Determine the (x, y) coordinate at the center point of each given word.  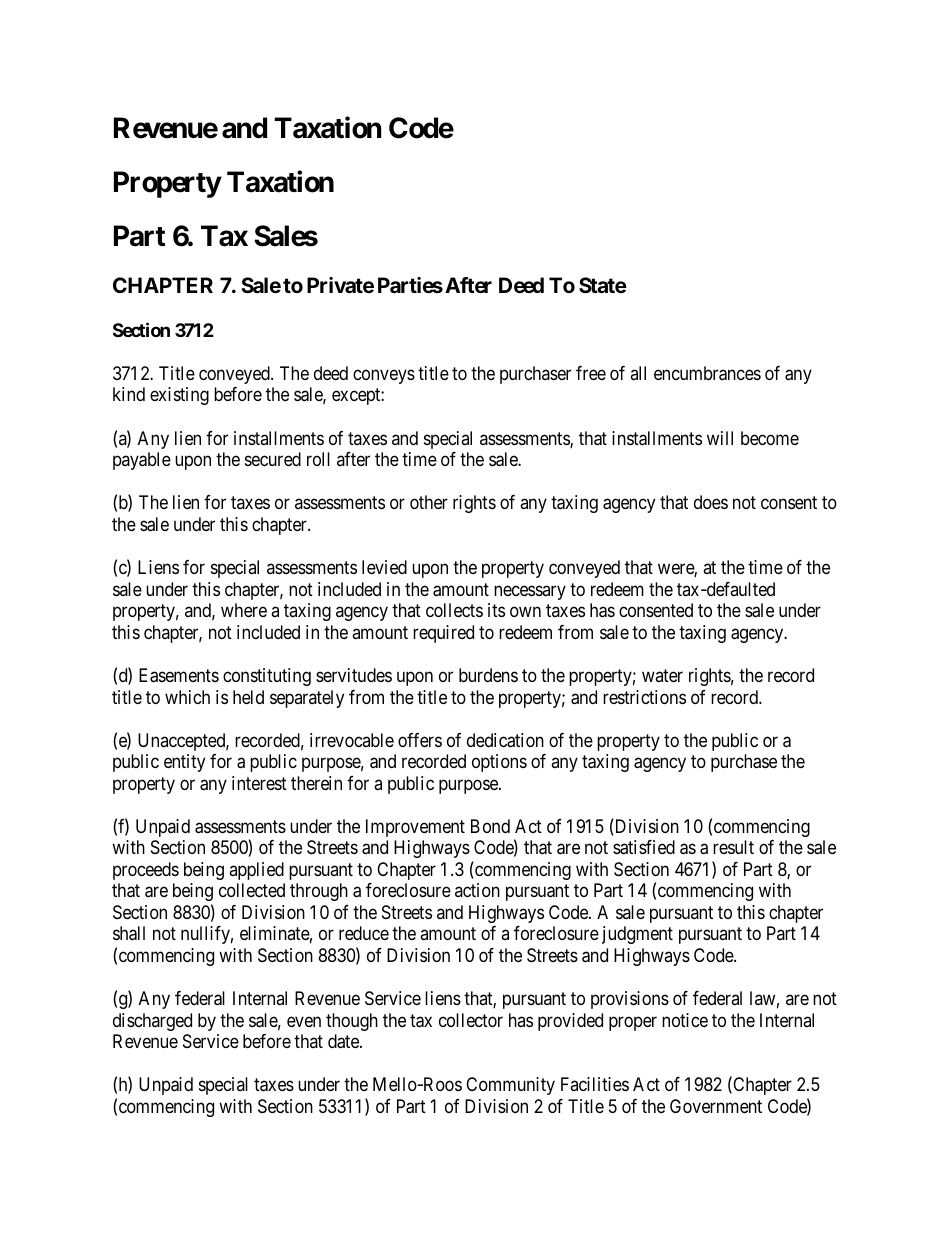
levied (384, 567)
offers (420, 740)
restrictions (644, 697)
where (244, 610)
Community (510, 1086)
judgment (637, 935)
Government (716, 1106)
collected (252, 890)
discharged (152, 1022)
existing (179, 396)
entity (184, 763)
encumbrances (707, 373)
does (711, 502)
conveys (384, 376)
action (477, 890)
